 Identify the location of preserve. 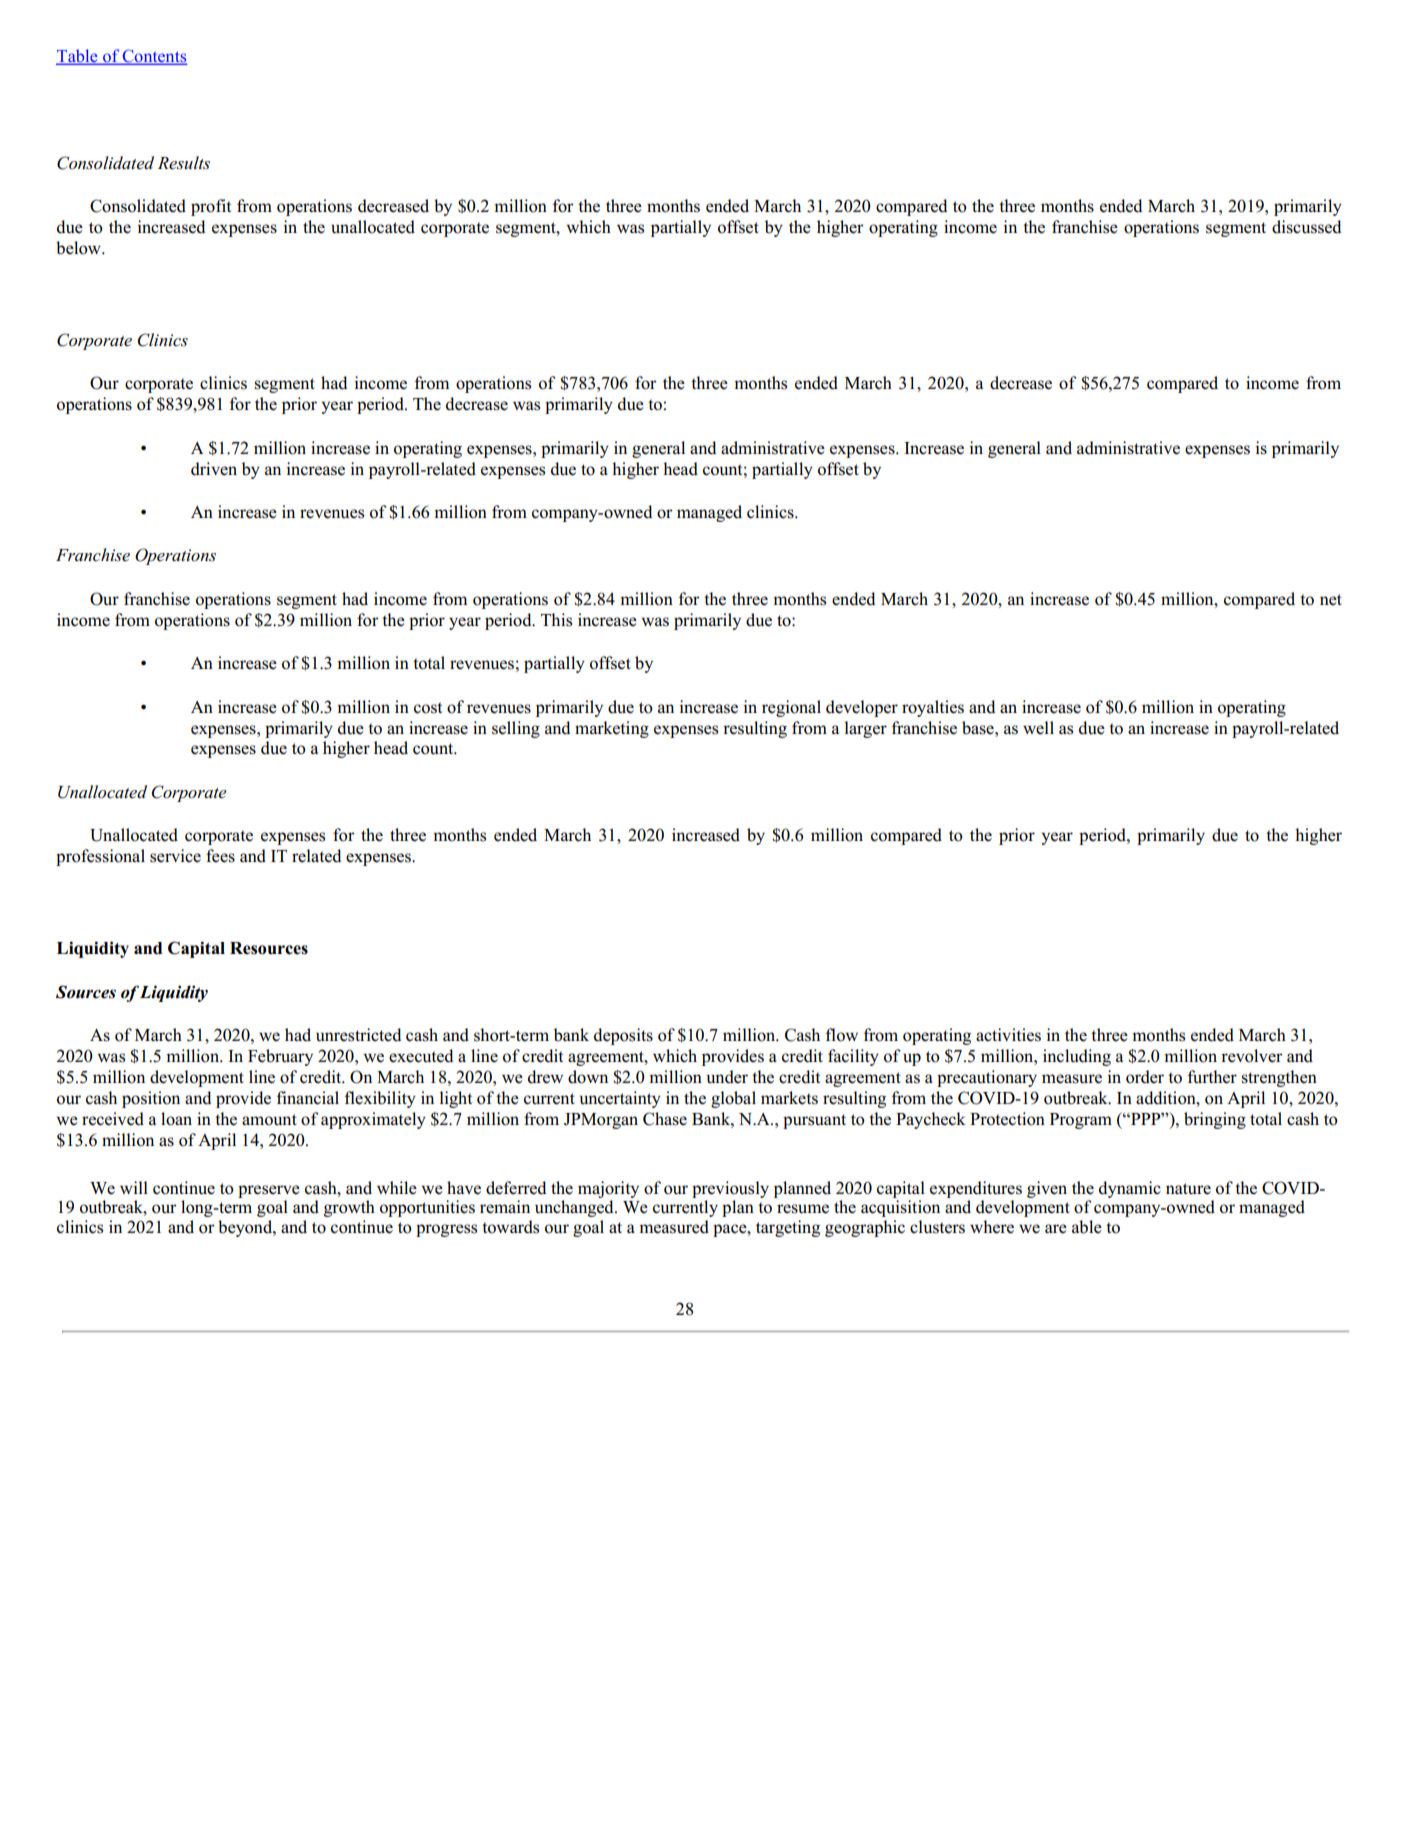
(269, 1191).
